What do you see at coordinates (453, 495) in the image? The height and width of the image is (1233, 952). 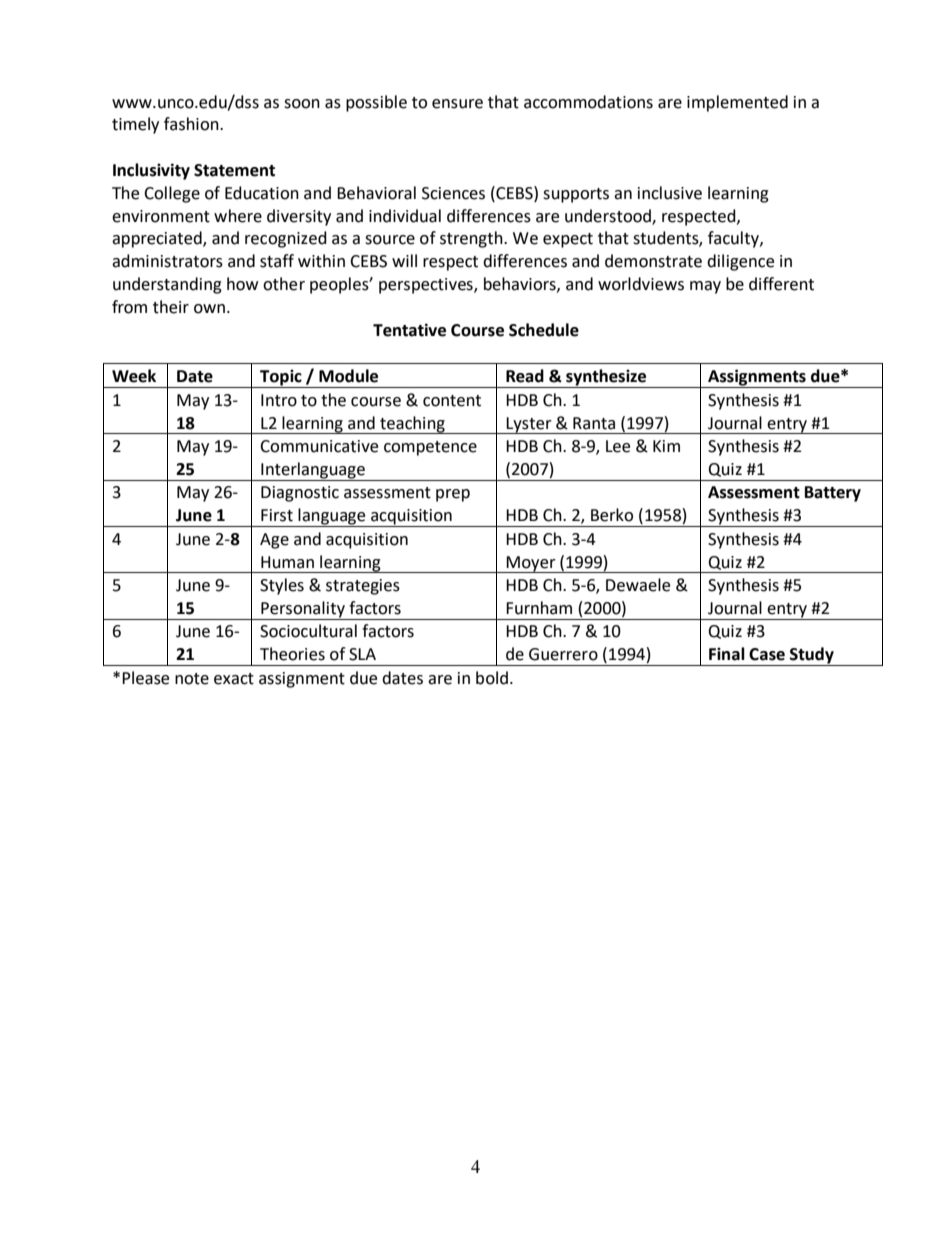 I see `prep` at bounding box center [453, 495].
